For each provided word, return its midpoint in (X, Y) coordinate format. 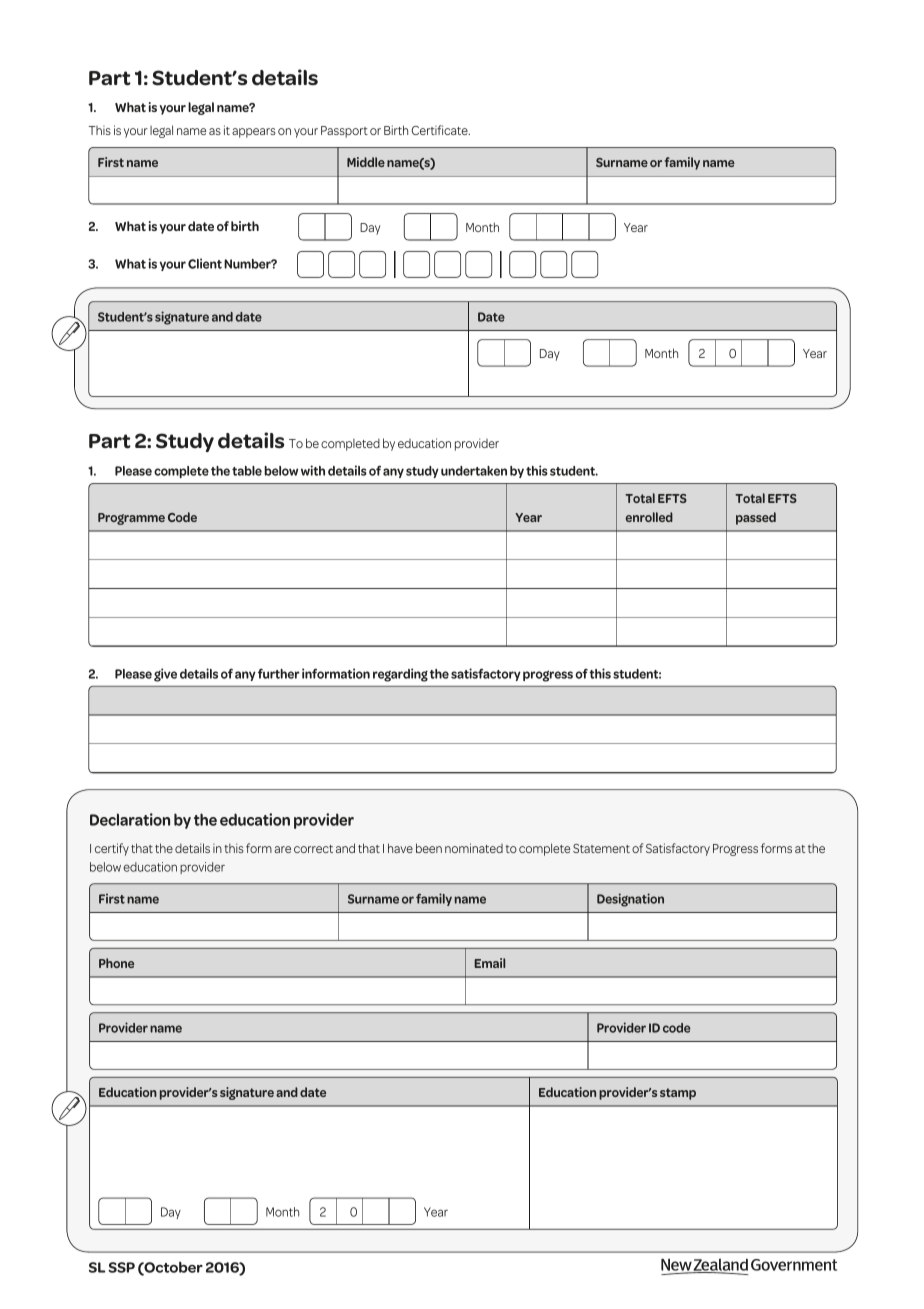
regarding (400, 675)
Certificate (440, 130)
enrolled (649, 517)
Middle (366, 162)
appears (254, 133)
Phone (116, 963)
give (165, 675)
